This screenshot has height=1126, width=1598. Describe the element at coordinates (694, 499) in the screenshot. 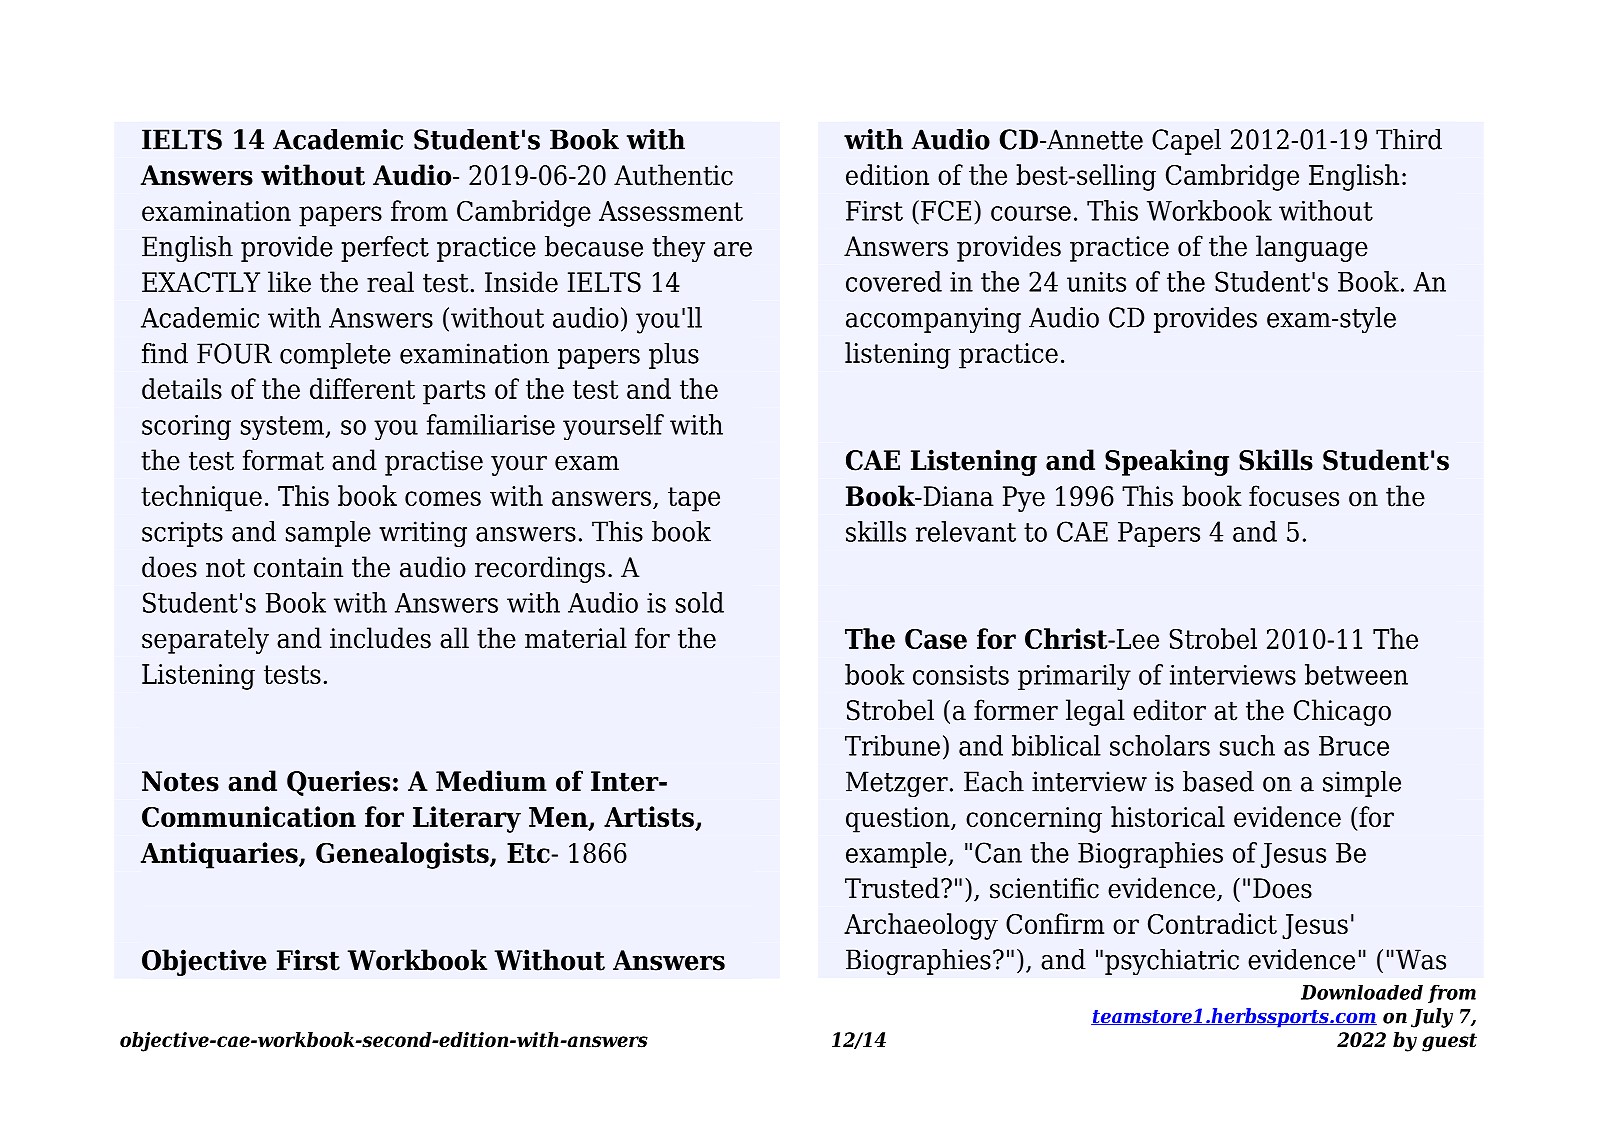

I see `tape` at that location.
